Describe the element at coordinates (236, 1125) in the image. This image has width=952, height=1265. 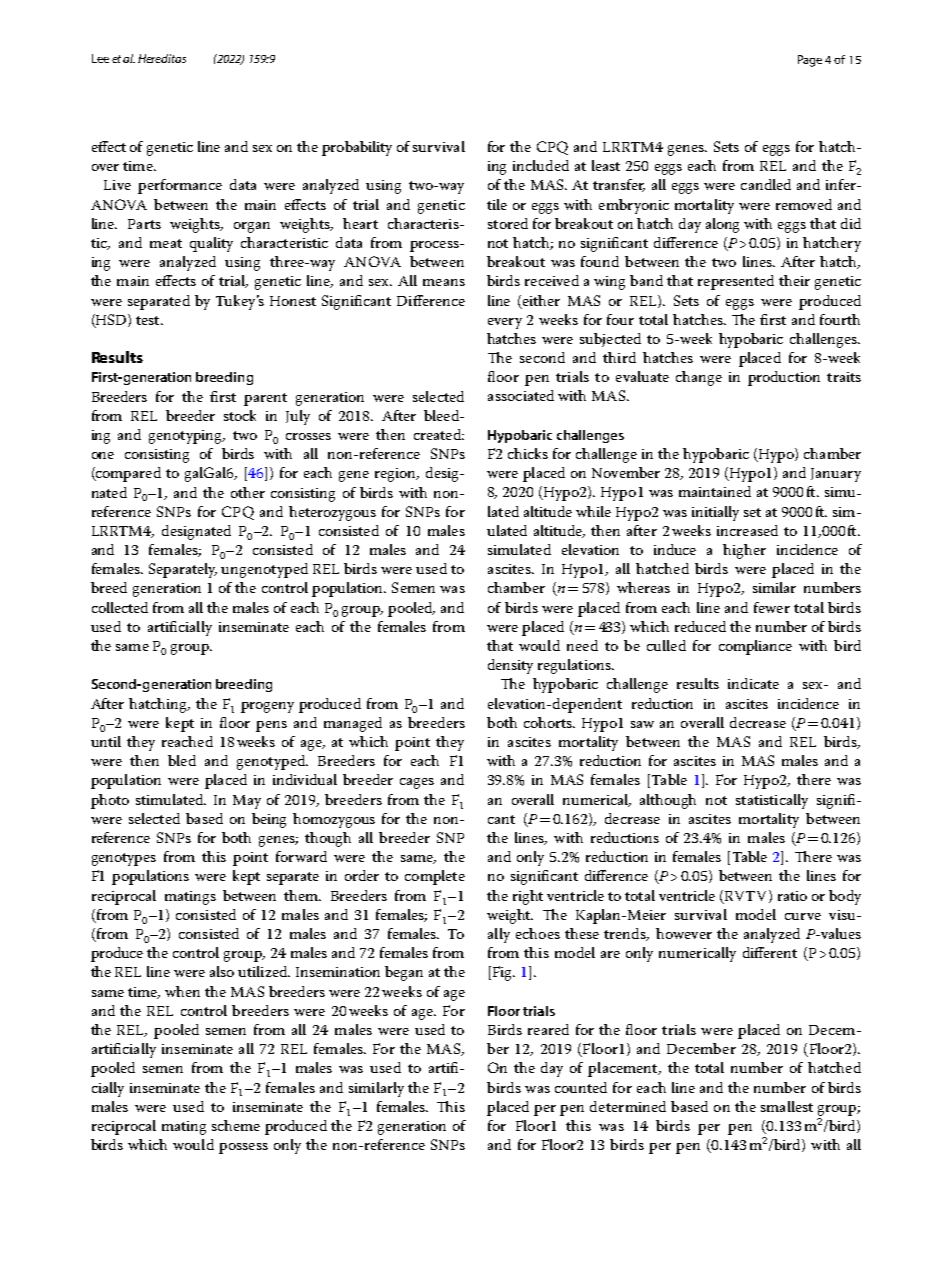
I see `scheme` at that location.
